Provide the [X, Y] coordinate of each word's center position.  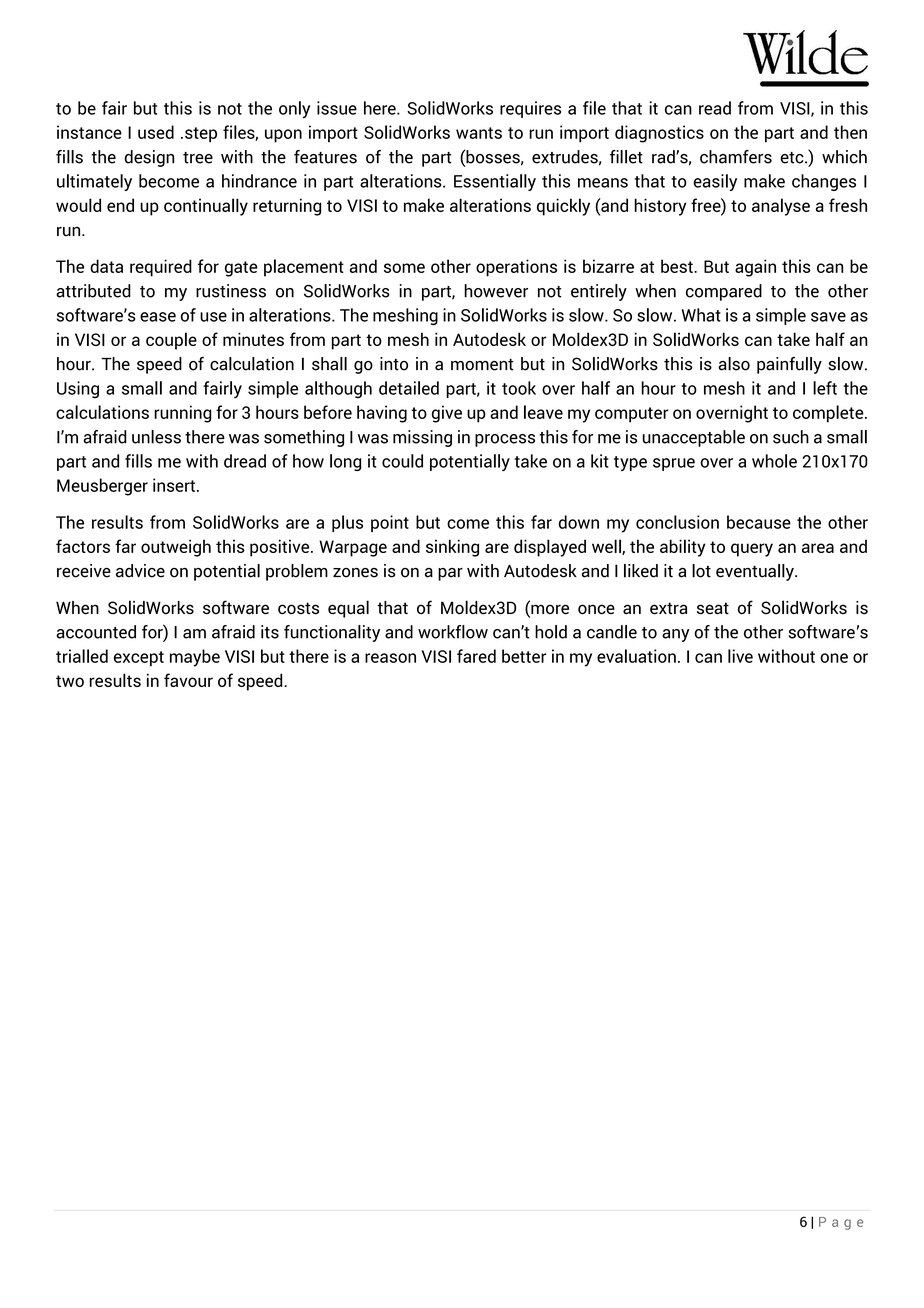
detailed [409, 388]
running [183, 414]
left [825, 388]
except [139, 658]
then [850, 132]
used [156, 132]
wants [479, 133]
